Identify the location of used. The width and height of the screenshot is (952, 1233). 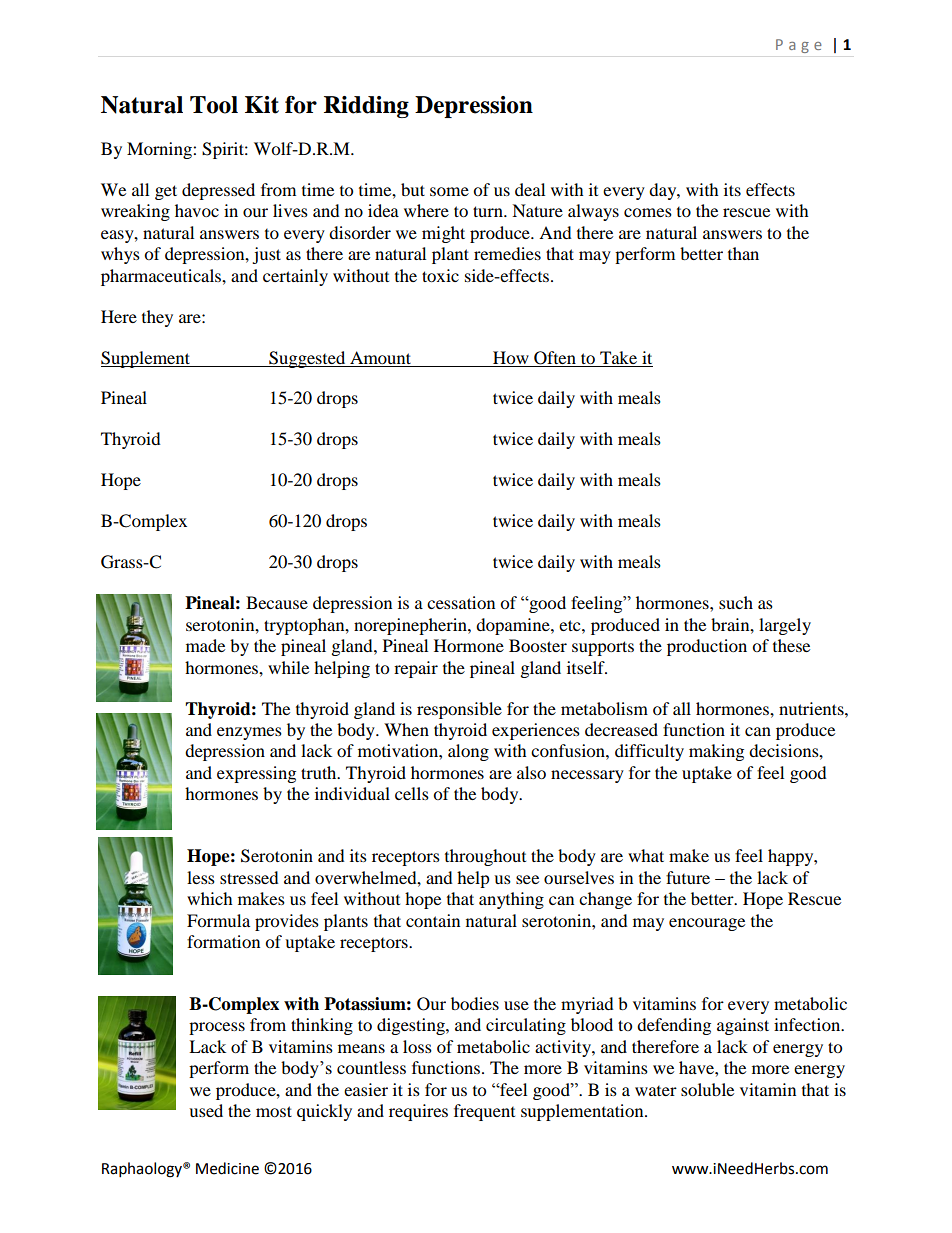
(206, 1110).
